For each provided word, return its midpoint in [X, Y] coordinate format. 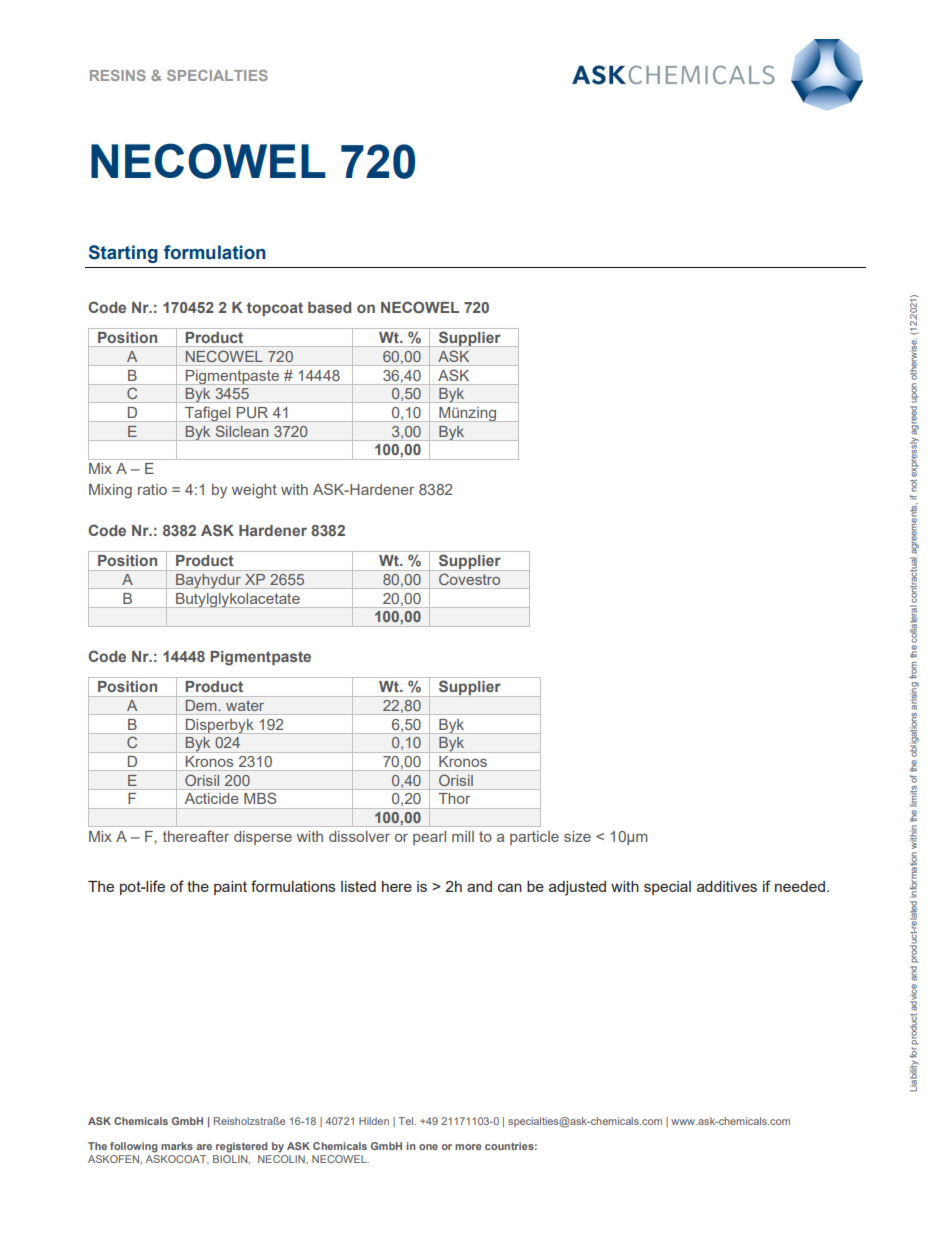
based [329, 307]
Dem [201, 705]
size [577, 836]
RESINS [118, 75]
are [204, 1147]
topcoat [275, 309]
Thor [454, 798]
